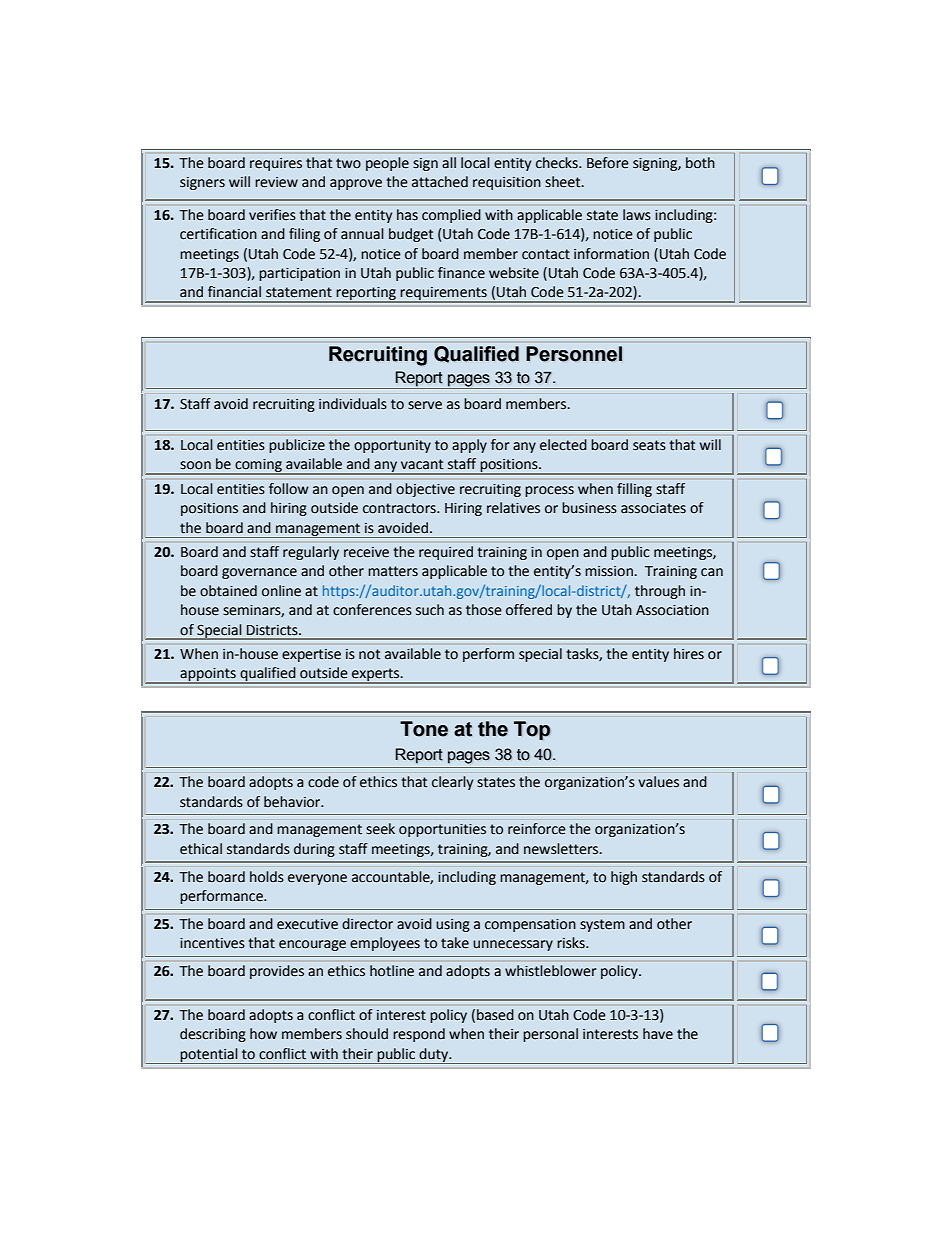 The image size is (952, 1233). I want to click on review, so click(276, 182).
